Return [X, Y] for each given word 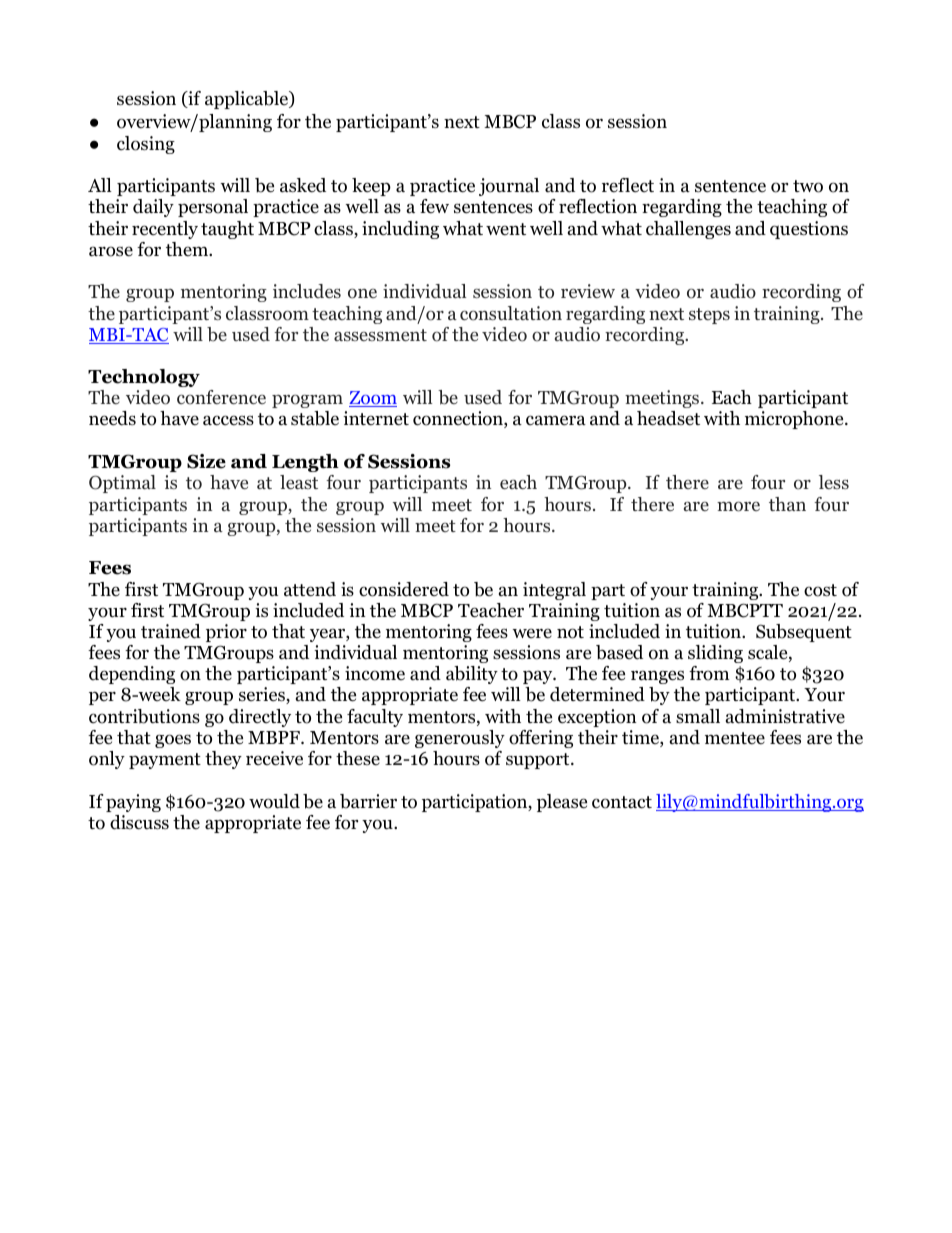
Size [206, 461]
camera [556, 420]
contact [622, 802]
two [808, 186]
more [738, 506]
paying [133, 803]
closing [146, 145]
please [562, 803]
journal [509, 187]
